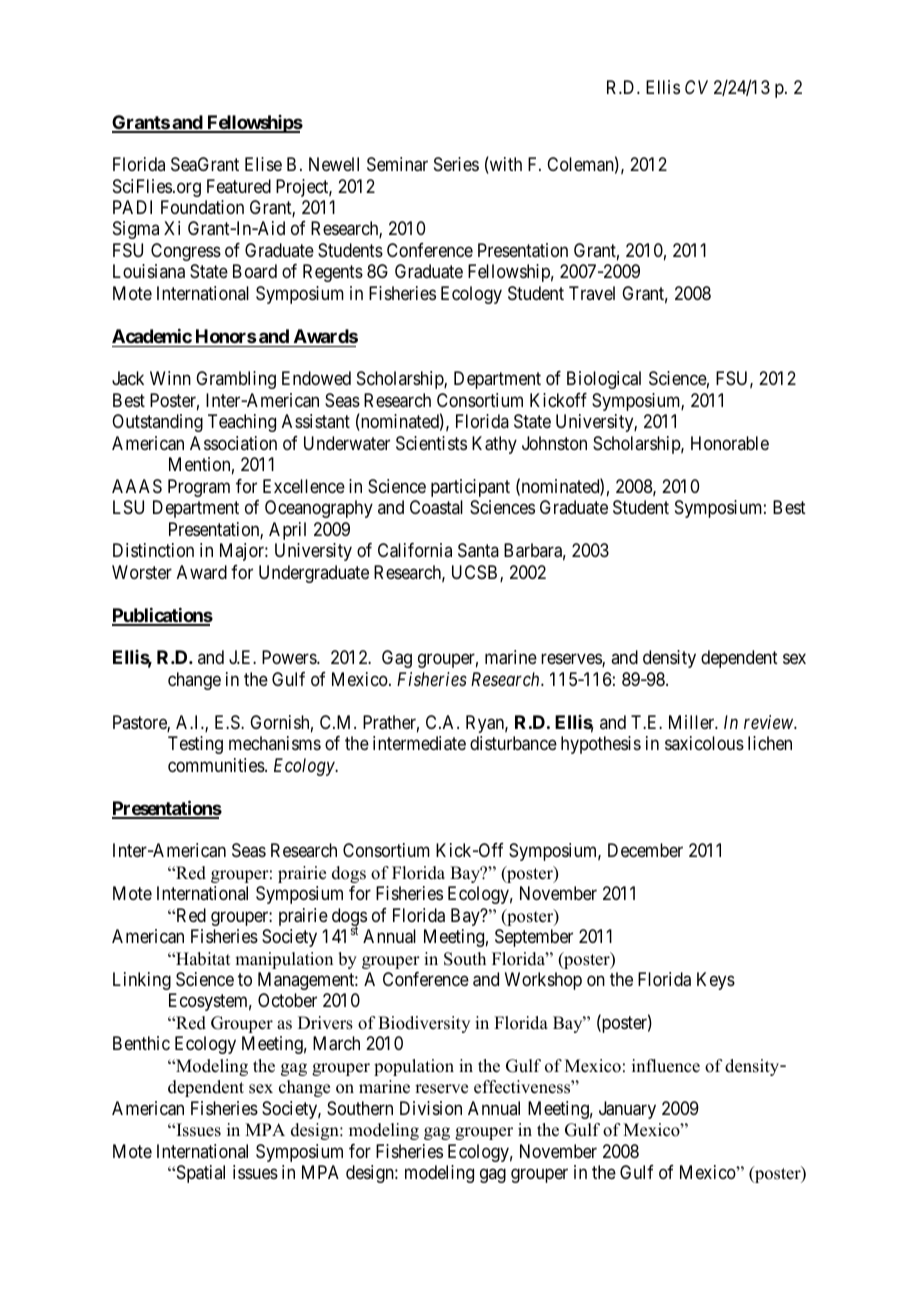 Image resolution: width=924 pixels, height=1308 pixels. I want to click on Travel, so click(592, 293).
